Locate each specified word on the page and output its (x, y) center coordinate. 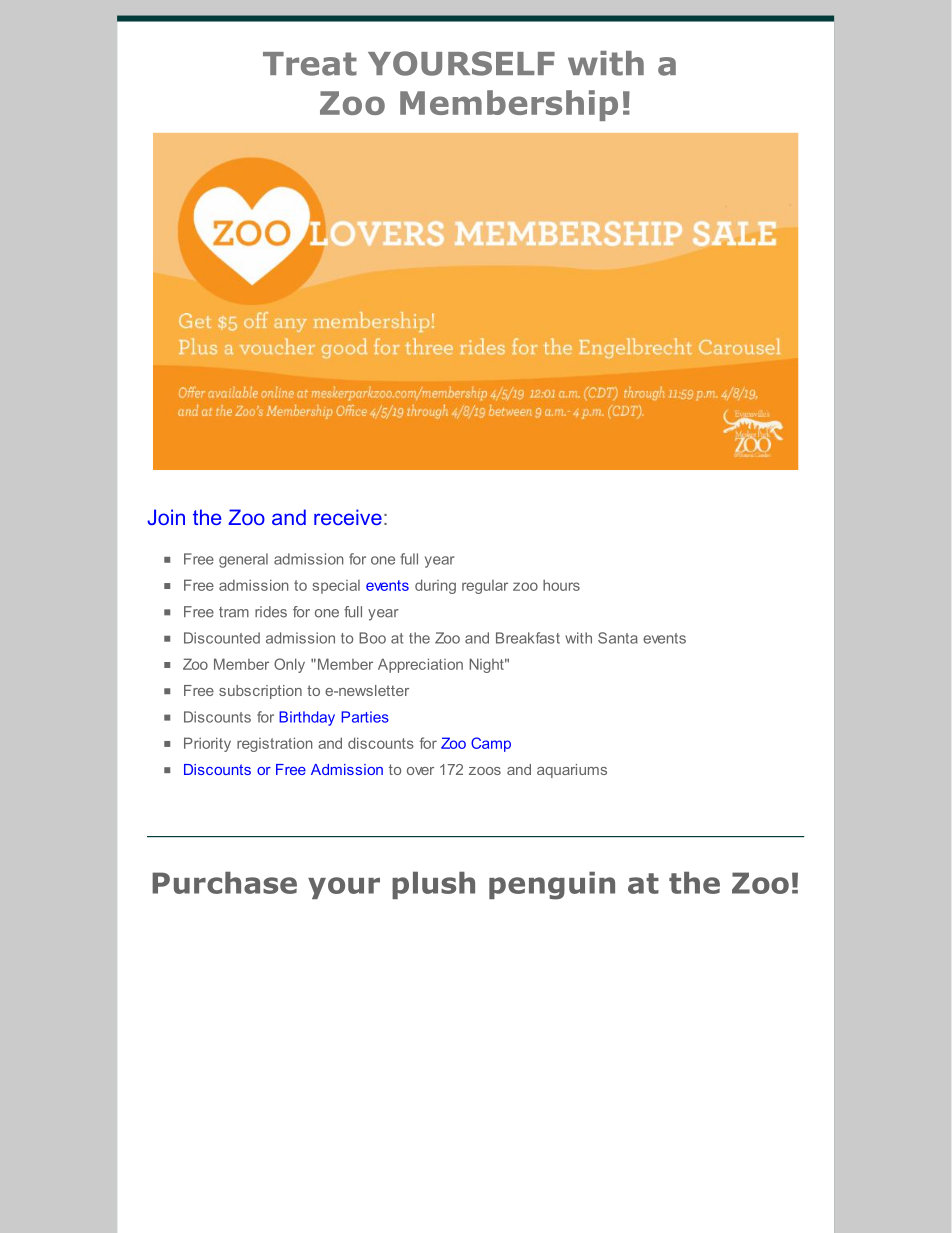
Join (166, 517)
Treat (310, 64)
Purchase (224, 883)
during (435, 586)
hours (561, 585)
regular (485, 587)
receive (348, 517)
